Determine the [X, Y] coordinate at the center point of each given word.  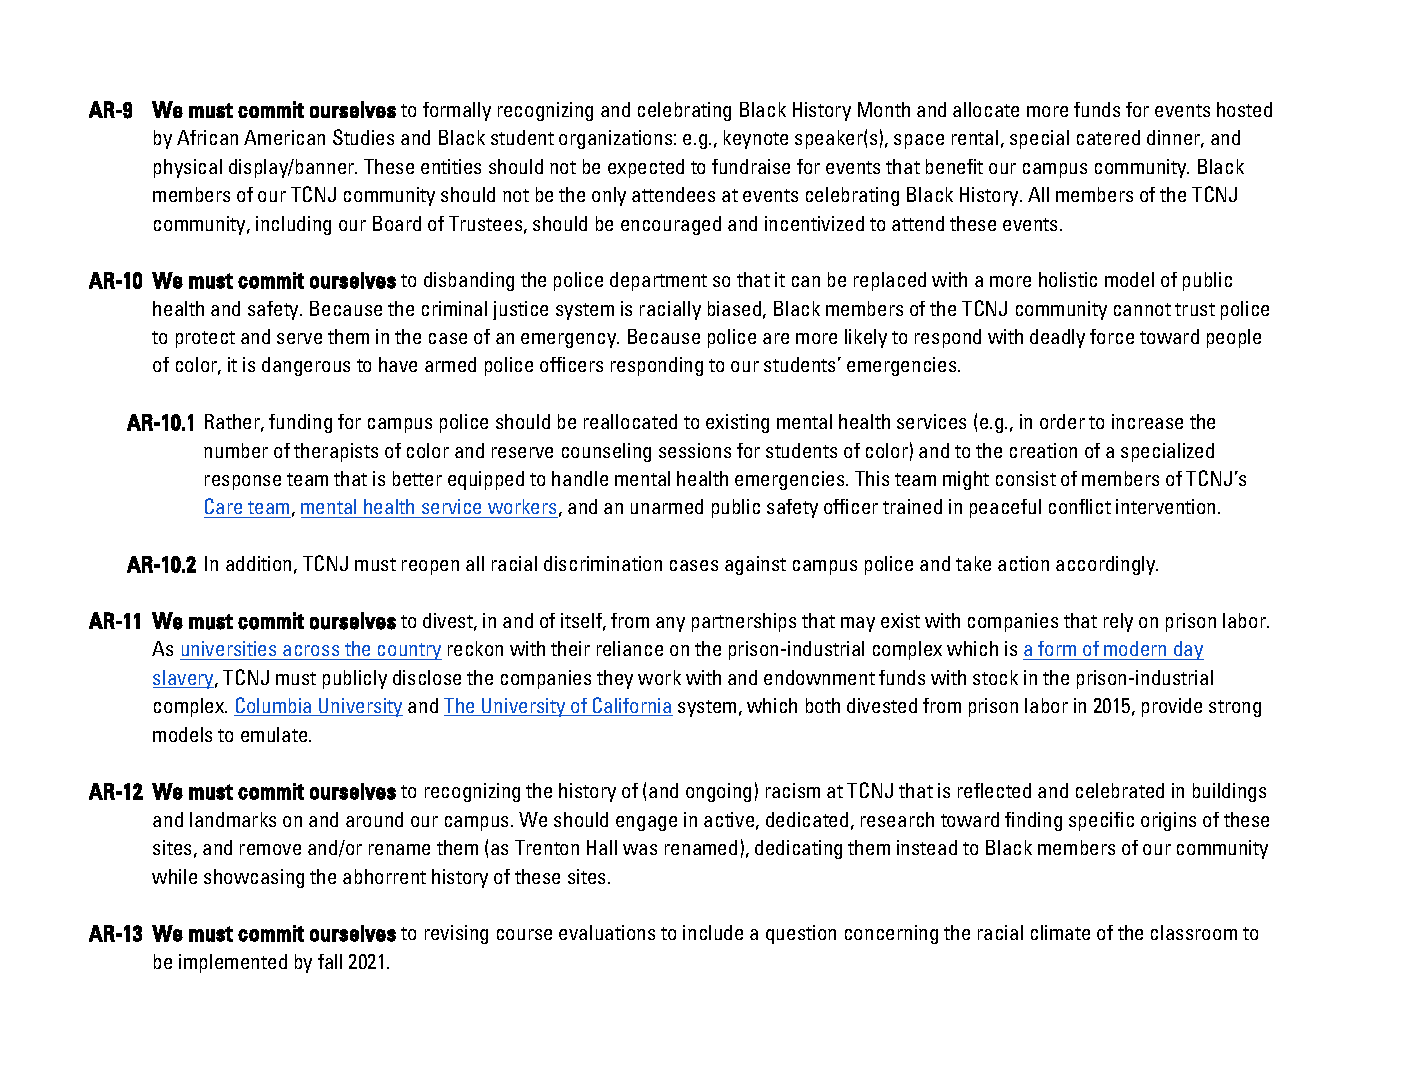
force [1112, 336]
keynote [756, 139]
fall [330, 961]
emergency [570, 340]
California [632, 706]
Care [224, 508]
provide [1172, 707]
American [284, 137]
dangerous [306, 366]
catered [1108, 137]
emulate [275, 734]
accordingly [1107, 565]
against [755, 565]
